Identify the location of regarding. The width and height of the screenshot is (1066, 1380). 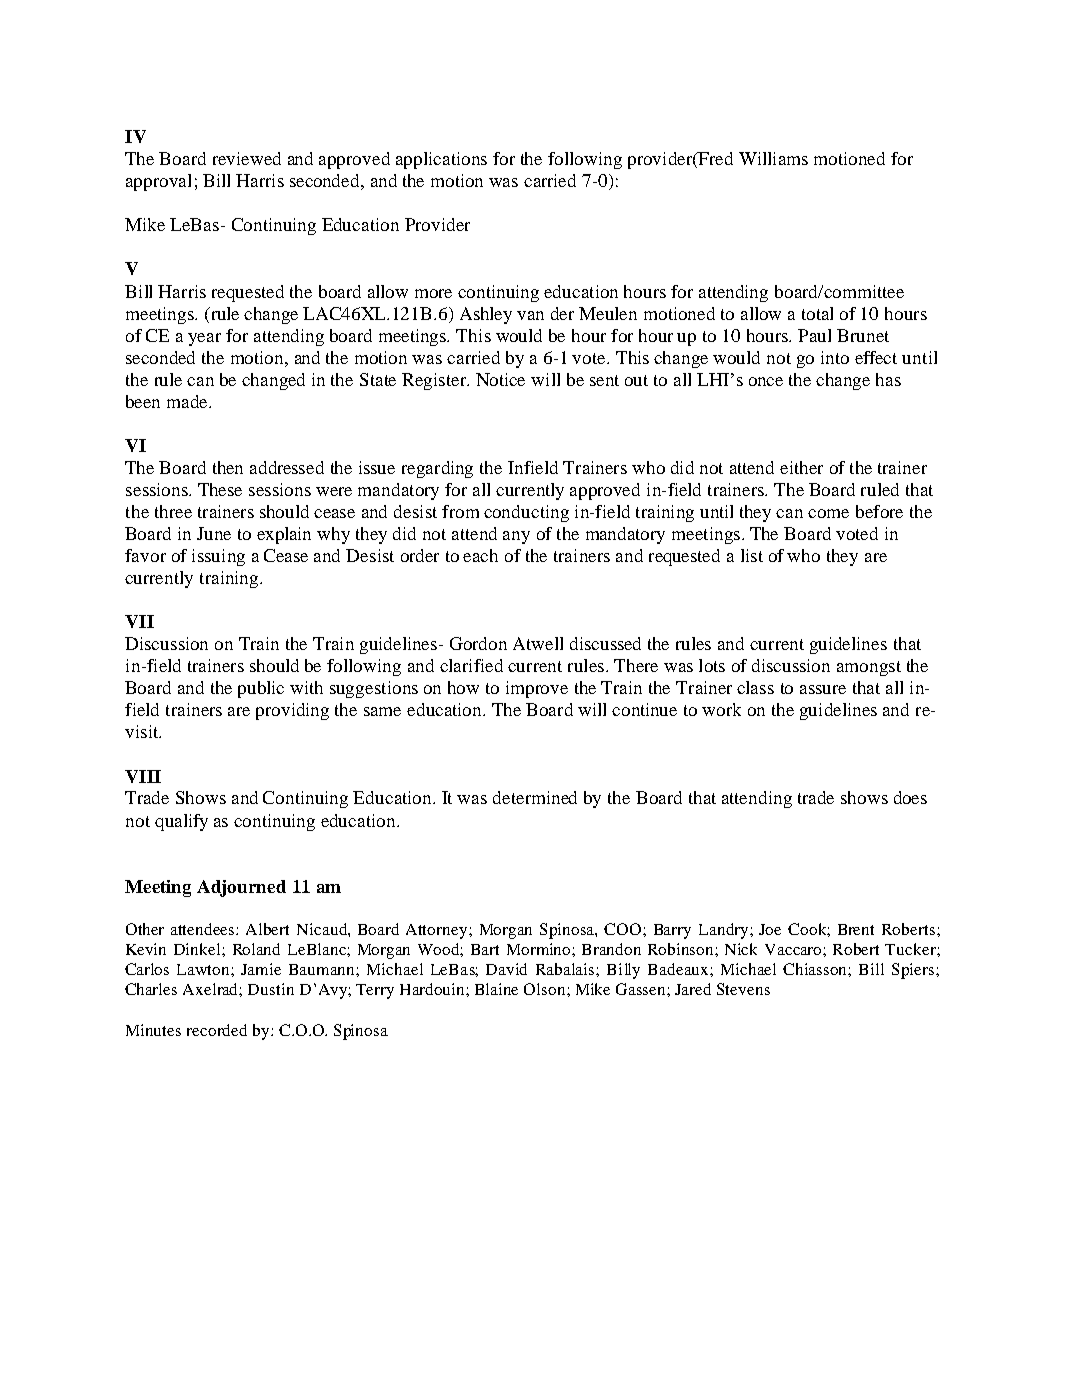
(437, 469).
